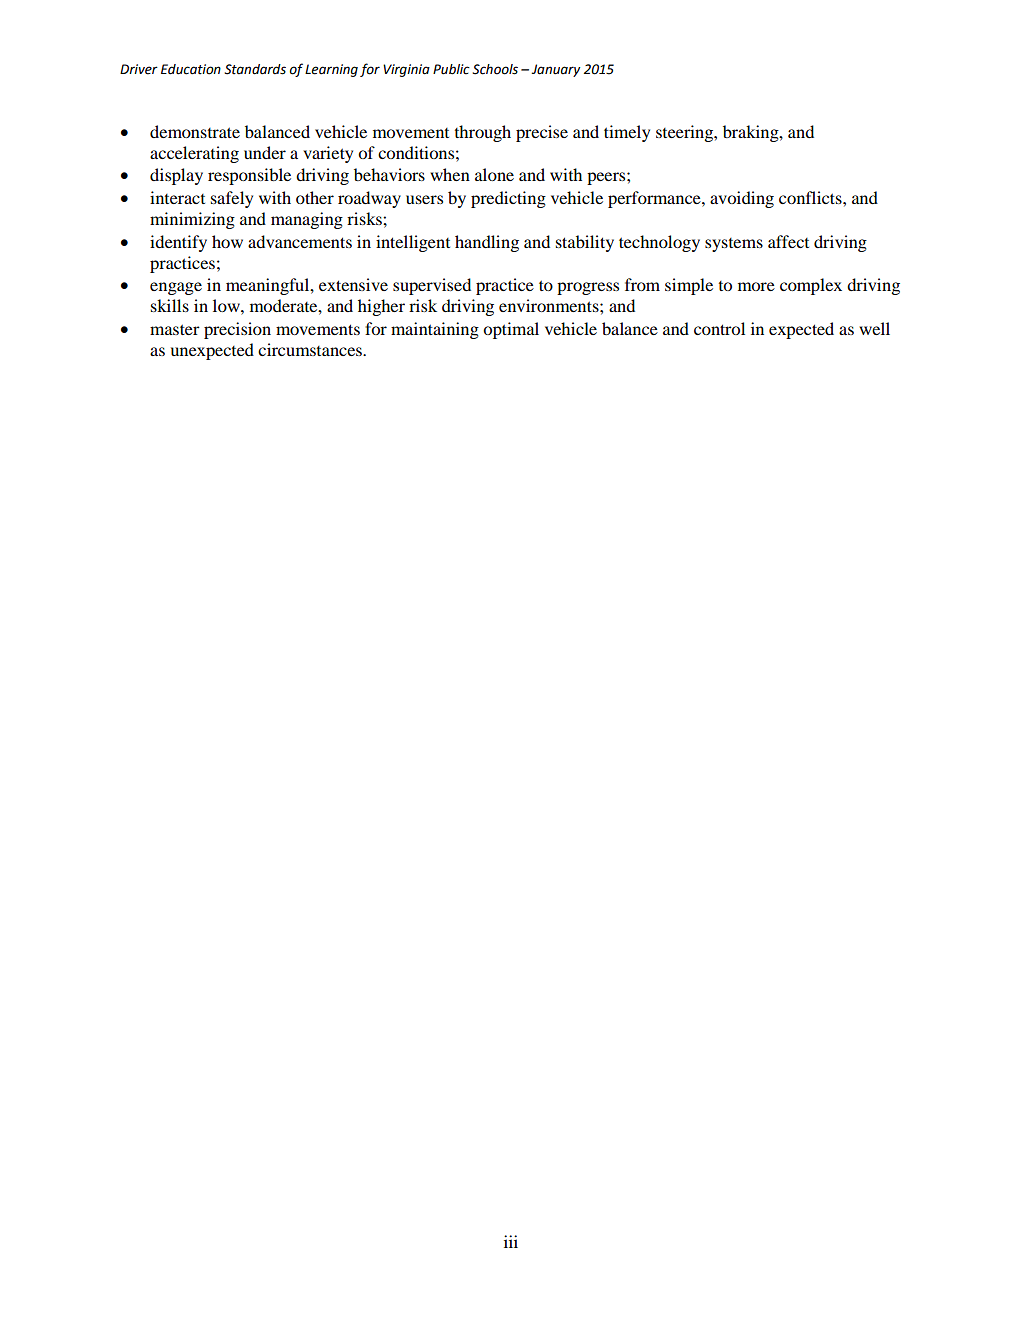 The image size is (1022, 1322). What do you see at coordinates (811, 286) in the document?
I see `complex` at bounding box center [811, 286].
